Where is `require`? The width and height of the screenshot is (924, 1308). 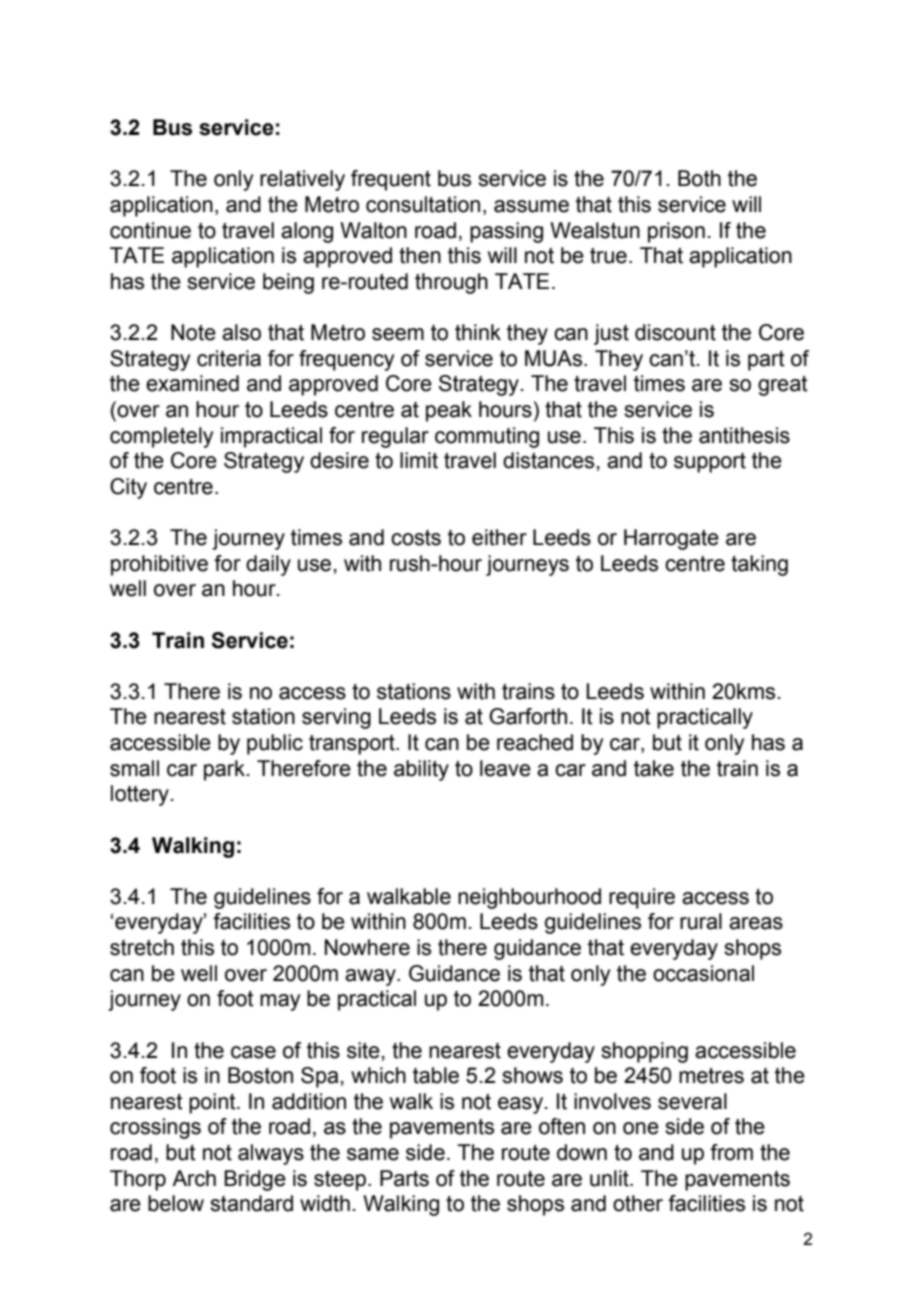
require is located at coordinates (642, 898).
